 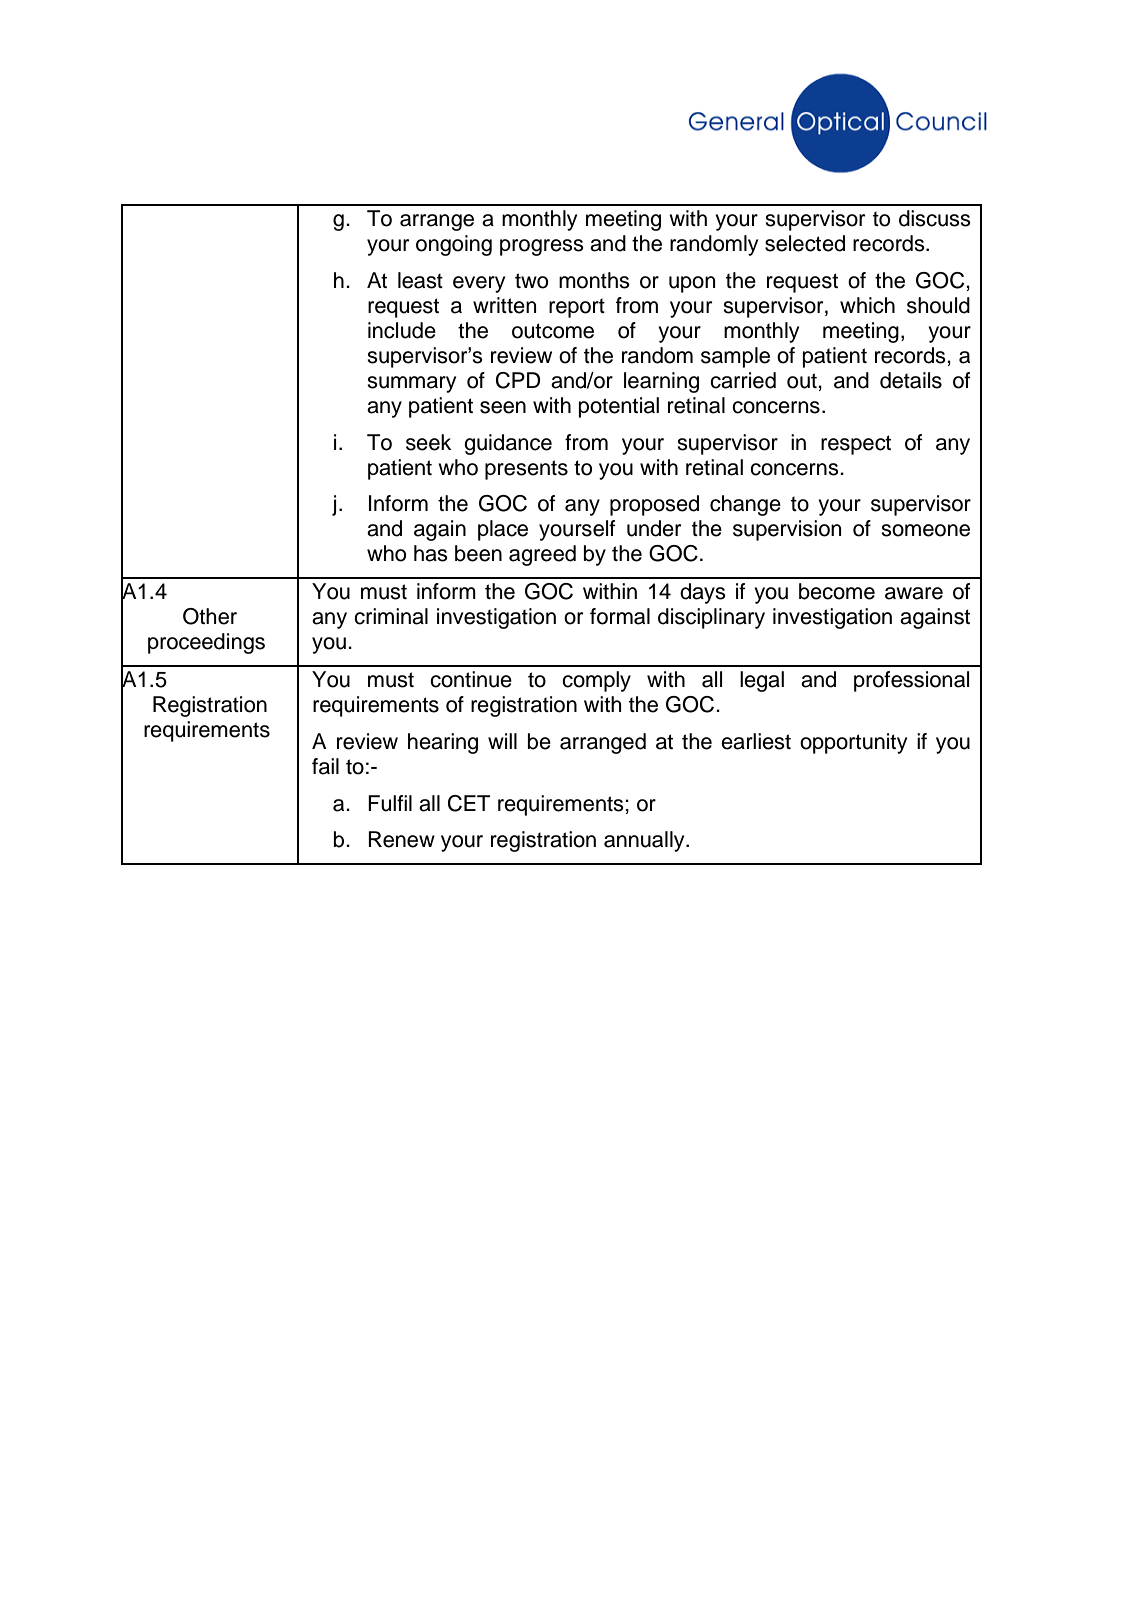 What do you see at coordinates (390, 803) in the image?
I see `Fulfil` at bounding box center [390, 803].
